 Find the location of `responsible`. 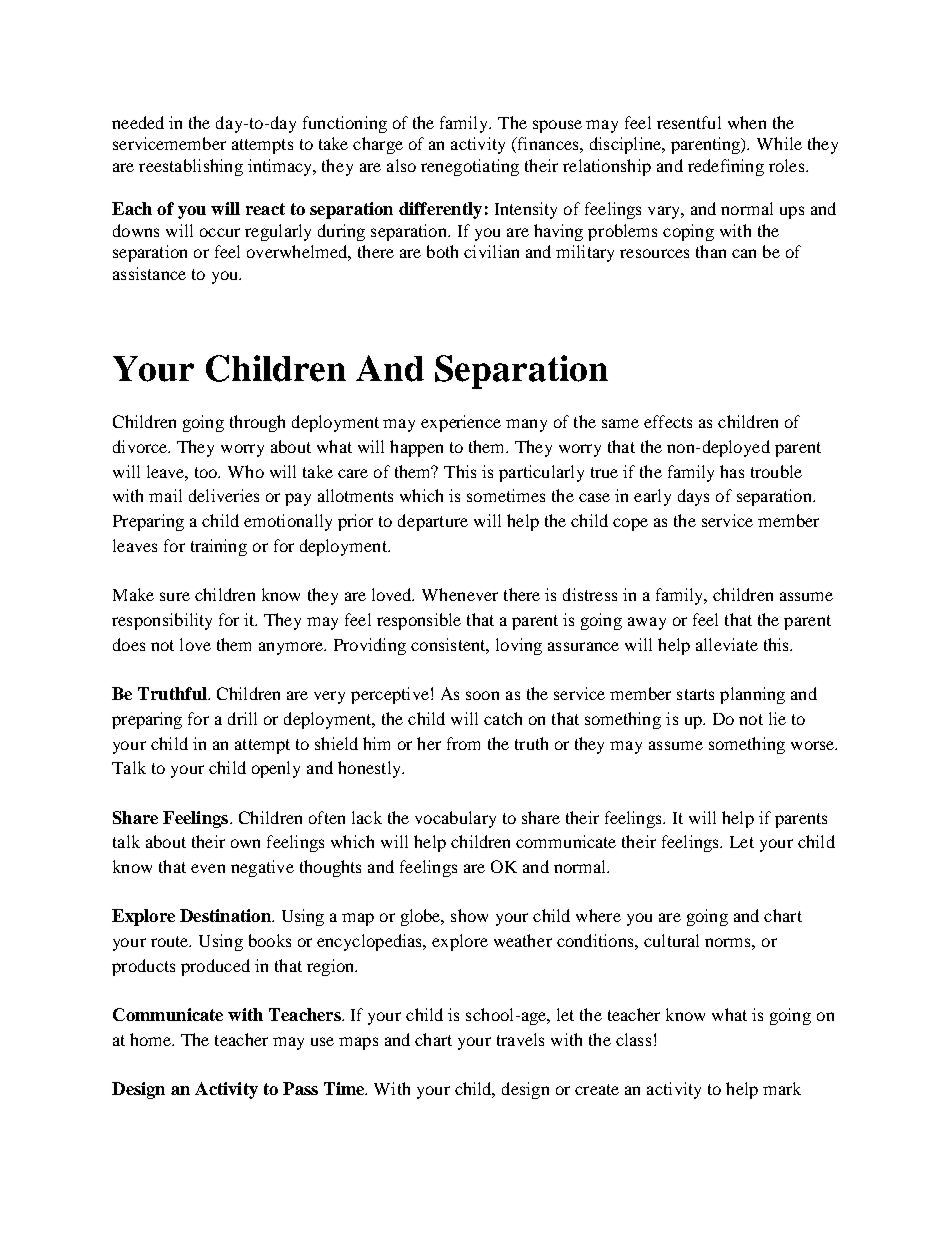

responsible is located at coordinates (419, 621).
